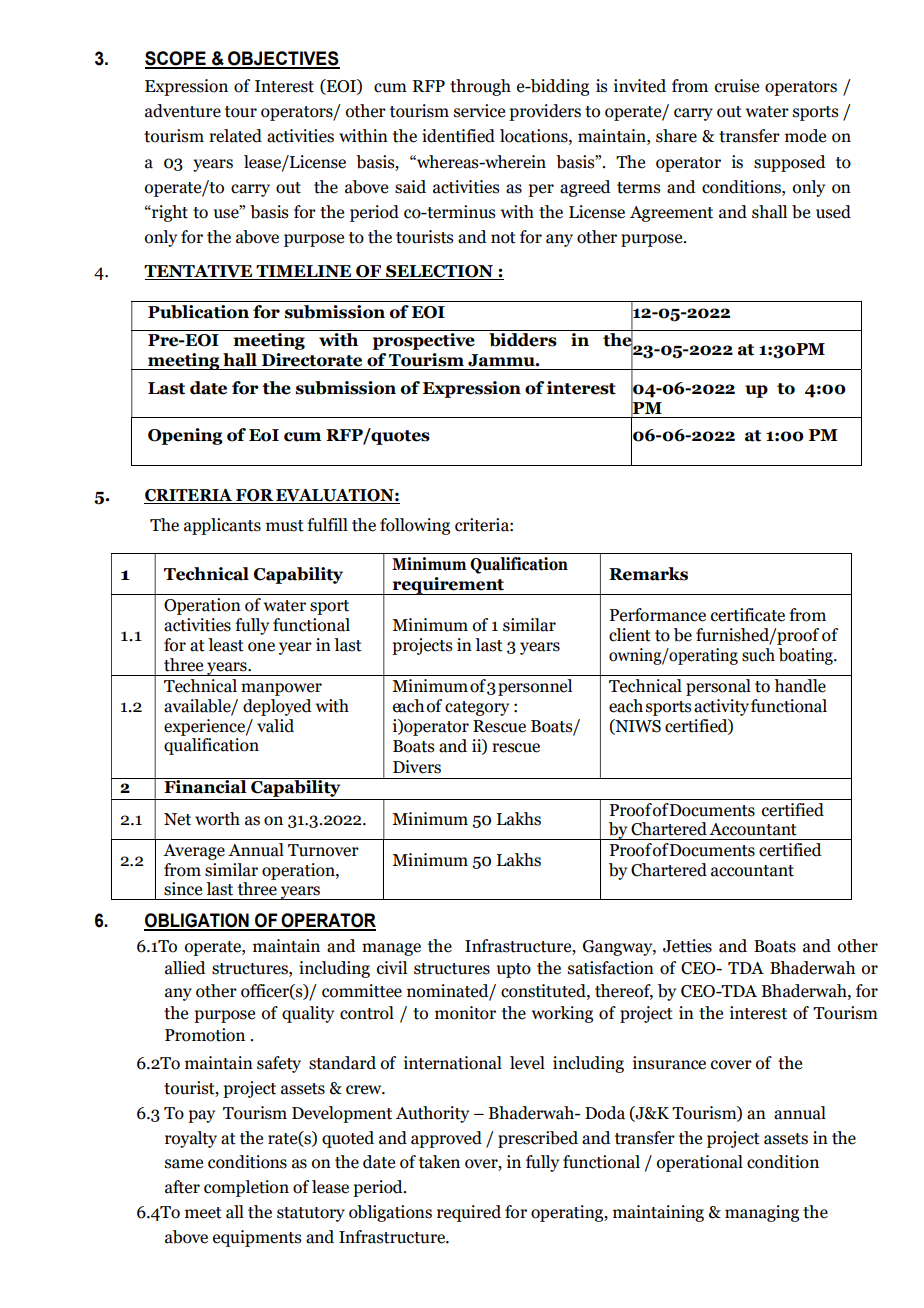  I want to click on Publication, so click(198, 312).
